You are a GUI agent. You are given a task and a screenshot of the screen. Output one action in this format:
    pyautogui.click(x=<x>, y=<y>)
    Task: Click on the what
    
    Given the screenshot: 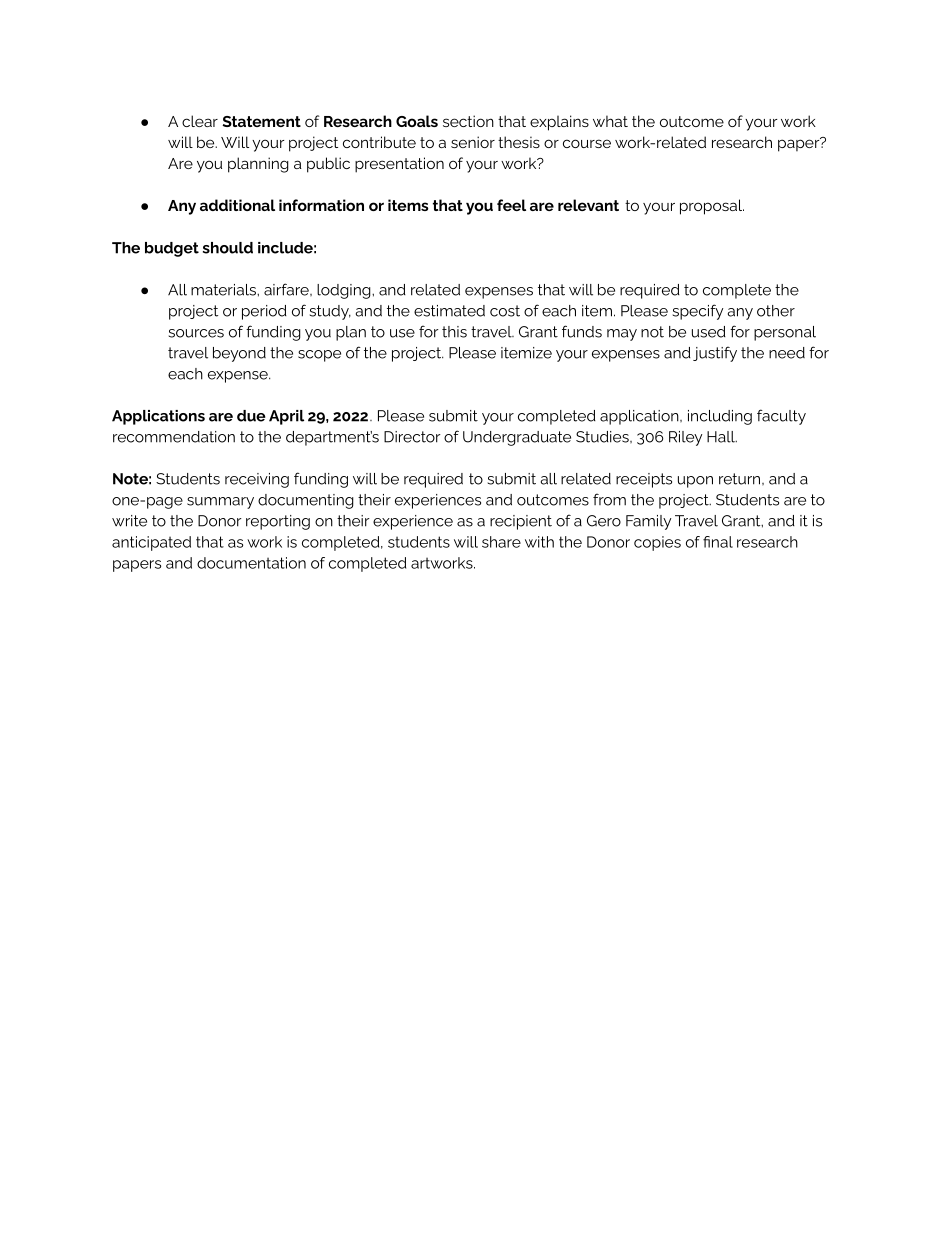 What is the action you would take?
    pyautogui.click(x=610, y=121)
